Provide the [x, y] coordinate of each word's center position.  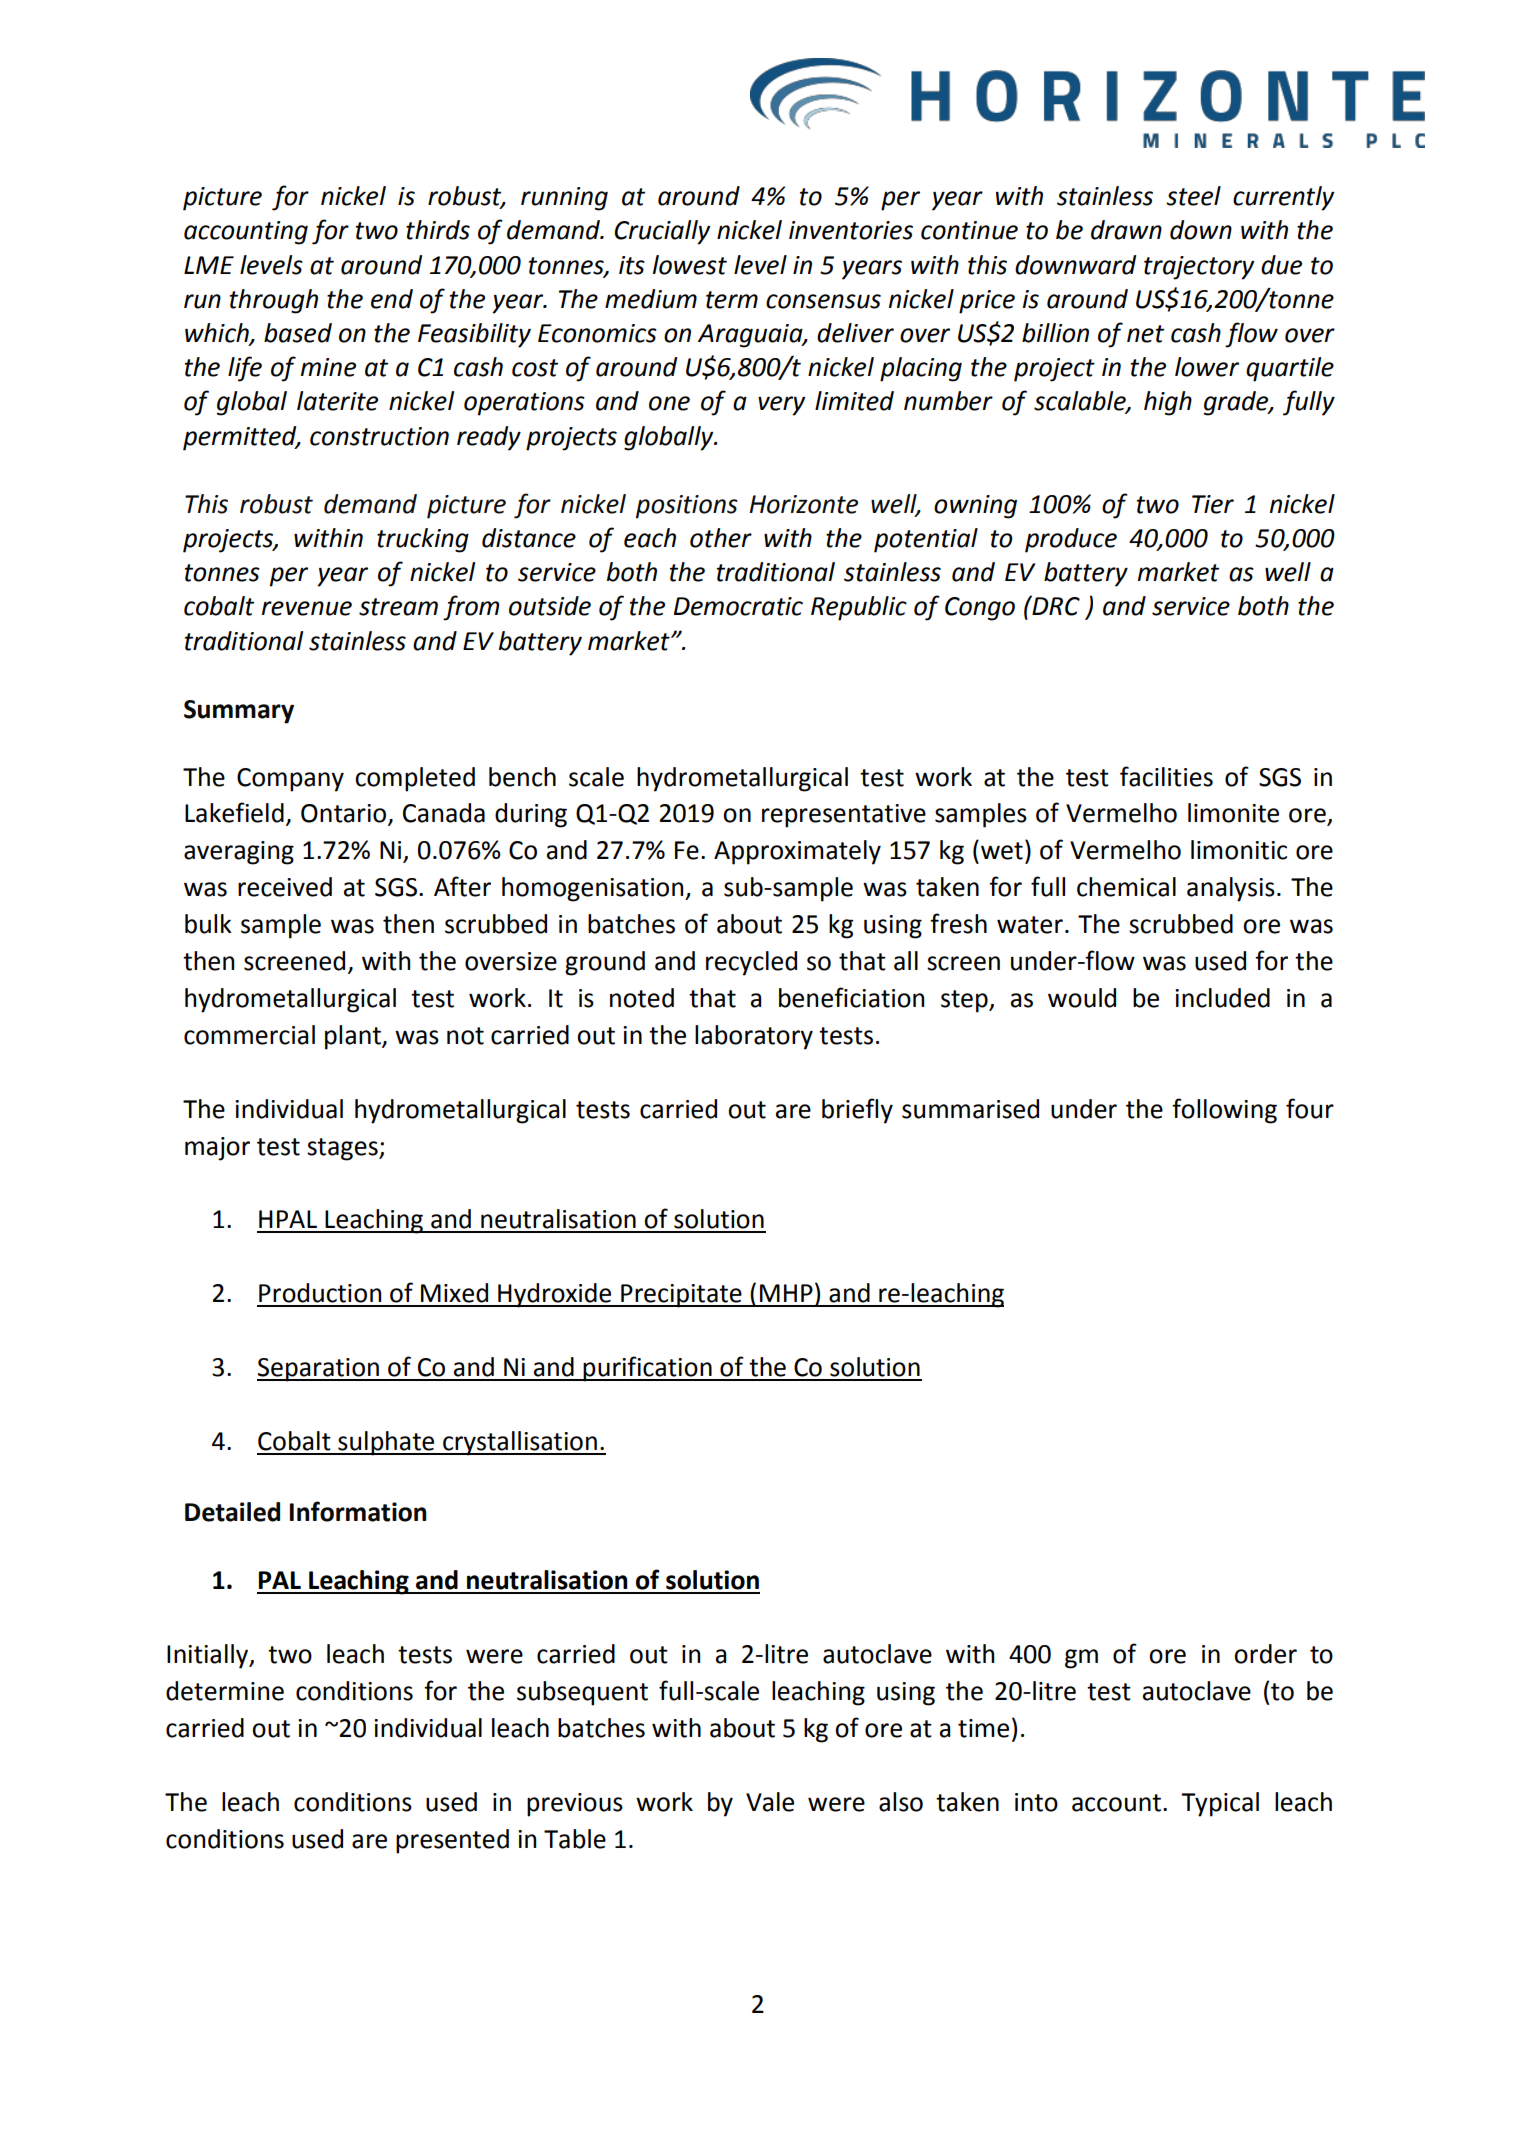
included [1222, 998]
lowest [690, 265]
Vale [770, 1802]
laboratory [754, 1037]
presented [452, 1841]
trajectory [1199, 268]
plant [354, 1037]
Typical [1220, 1804]
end [392, 299]
